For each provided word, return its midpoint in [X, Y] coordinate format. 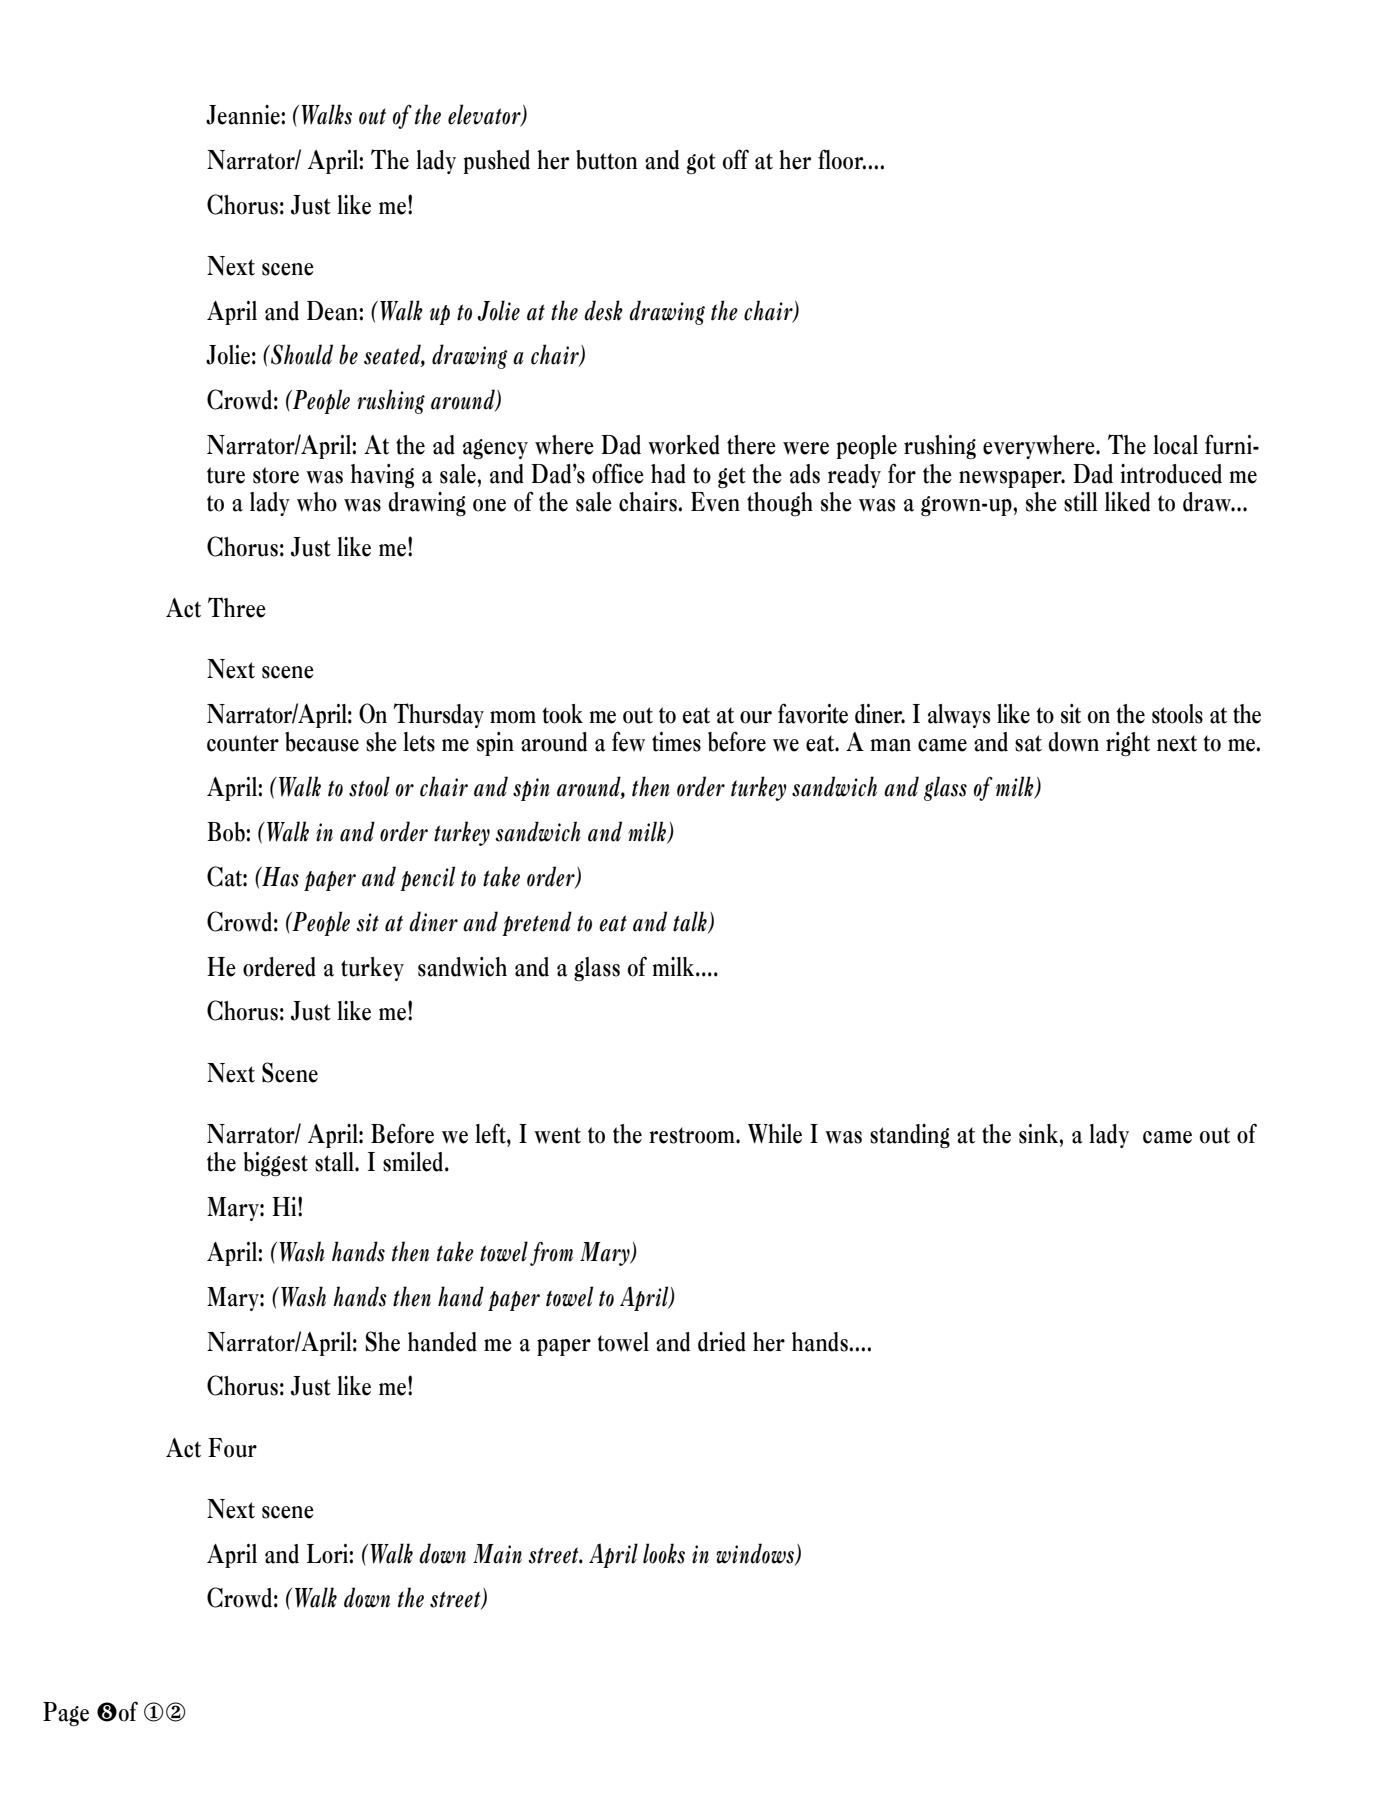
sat [1028, 743]
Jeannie [244, 115]
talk [691, 922]
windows [756, 1554]
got [701, 164]
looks [664, 1553]
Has [279, 877]
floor [842, 159]
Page [66, 1714]
